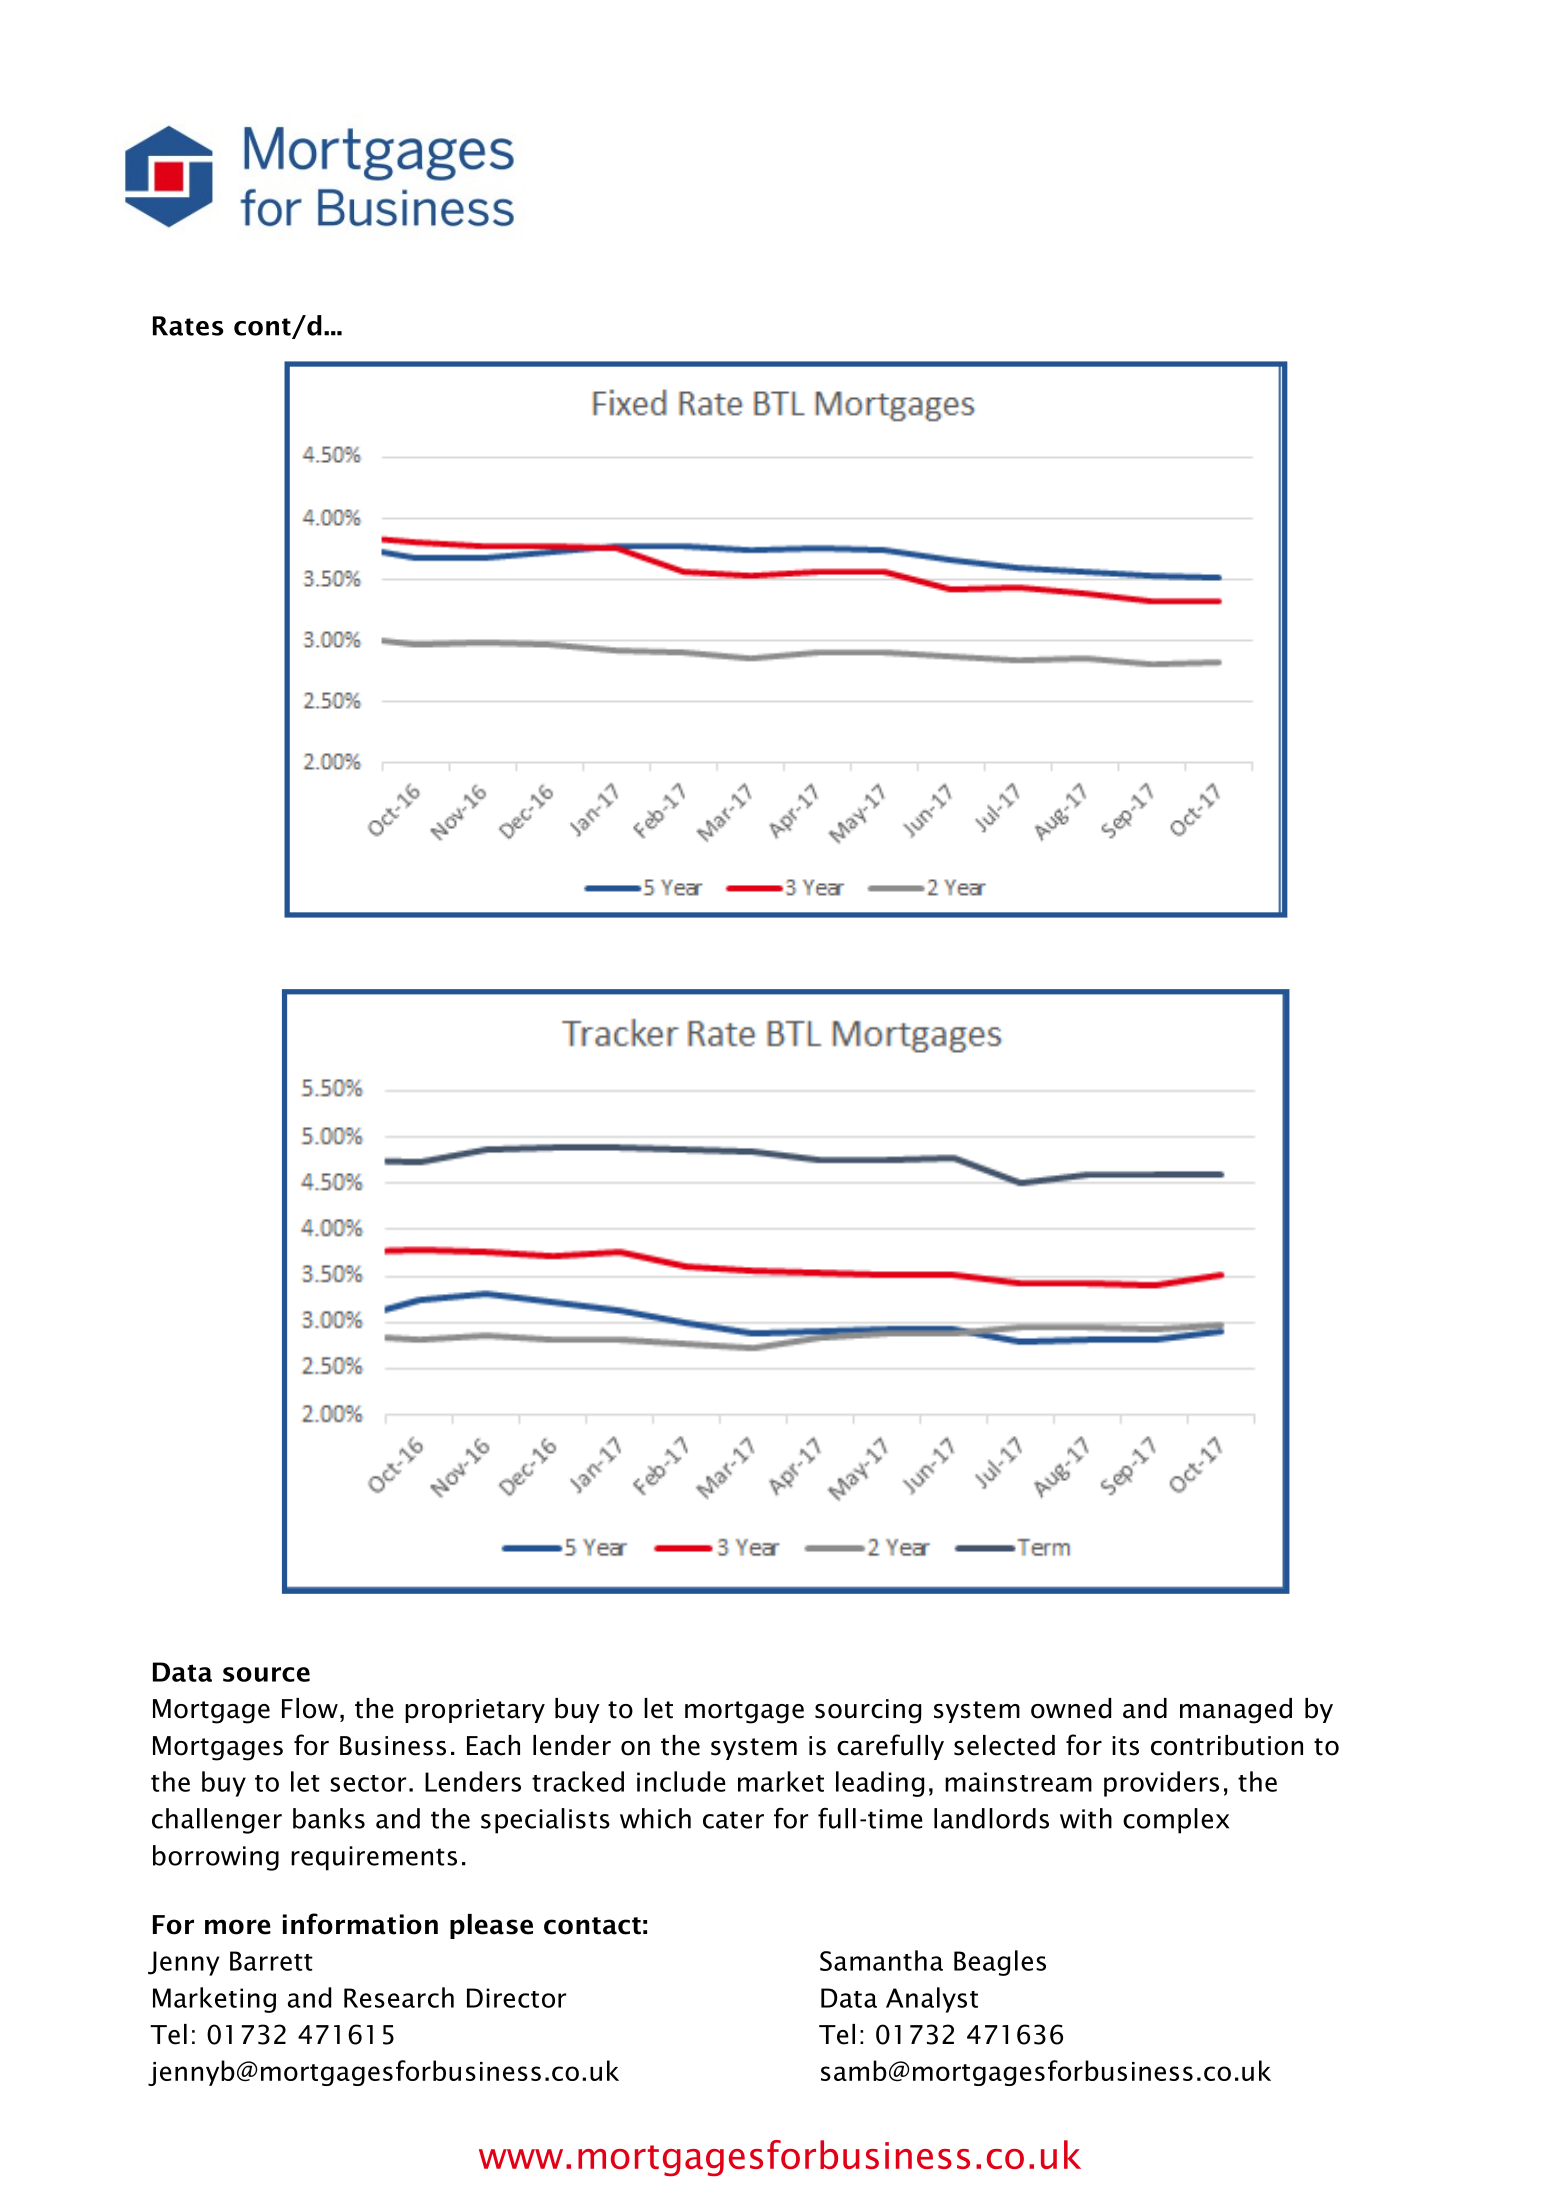 Image resolution: width=1562 pixels, height=2209 pixels. What do you see at coordinates (868, 1711) in the document?
I see `sourcing` at bounding box center [868, 1711].
